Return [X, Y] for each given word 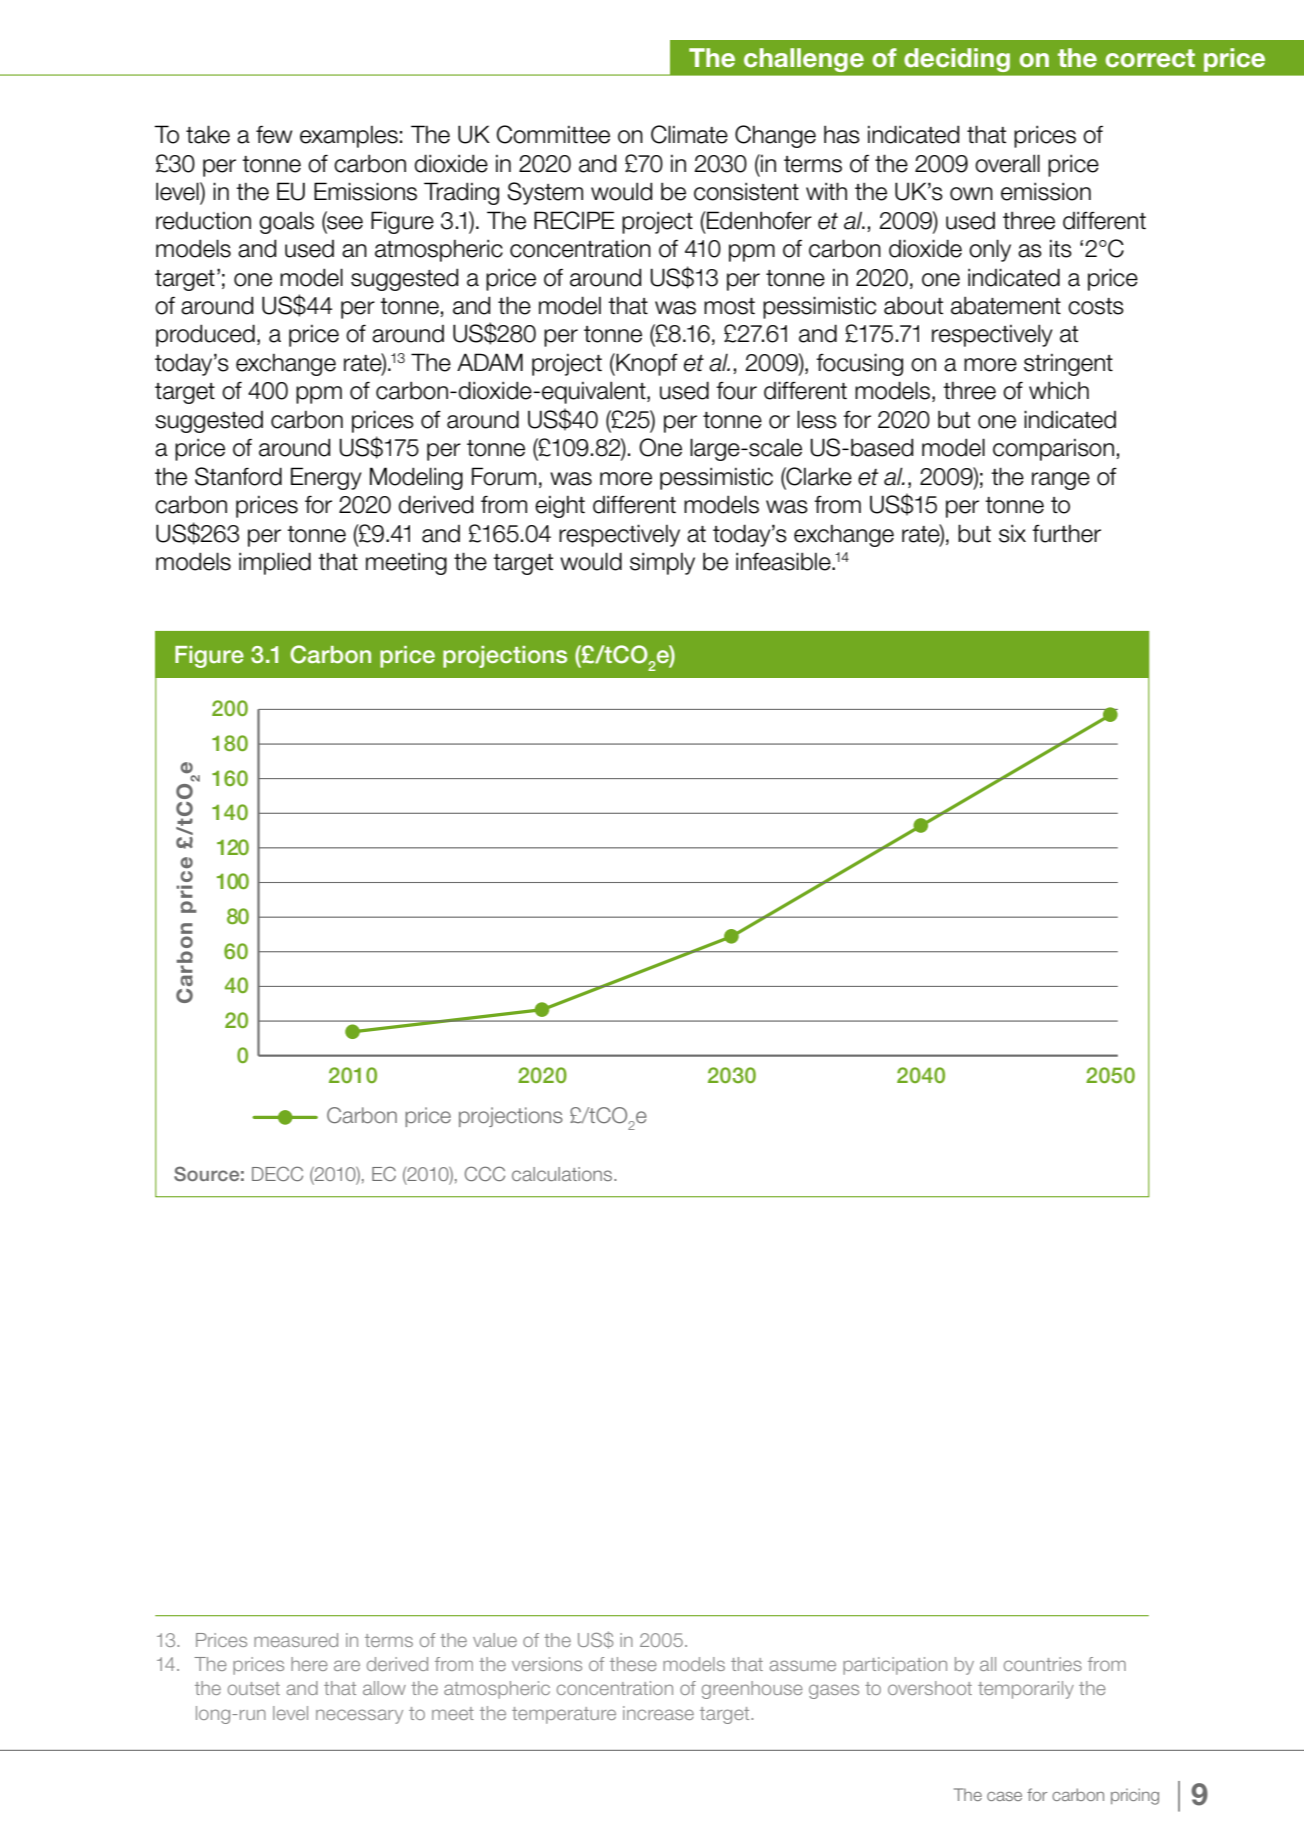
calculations [563, 1174]
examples [349, 137]
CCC [485, 1173]
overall [1007, 163]
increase [658, 1713]
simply [662, 563]
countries [1043, 1664]
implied [275, 563]
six [1012, 533]
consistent [746, 191]
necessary [359, 1716]
